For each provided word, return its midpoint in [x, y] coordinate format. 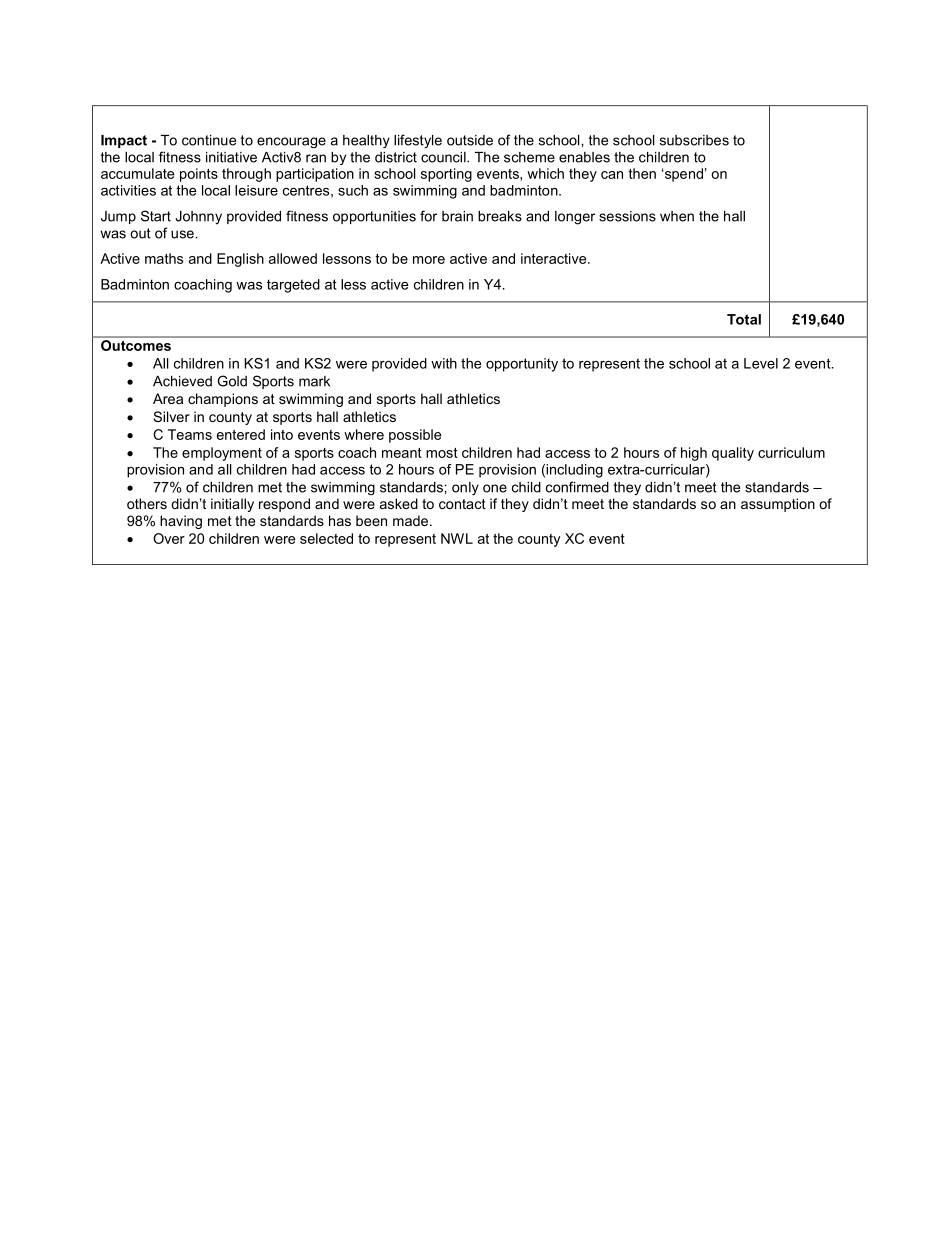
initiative [231, 157]
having [181, 522]
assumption [778, 505]
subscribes [694, 140]
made [412, 520]
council [444, 157]
